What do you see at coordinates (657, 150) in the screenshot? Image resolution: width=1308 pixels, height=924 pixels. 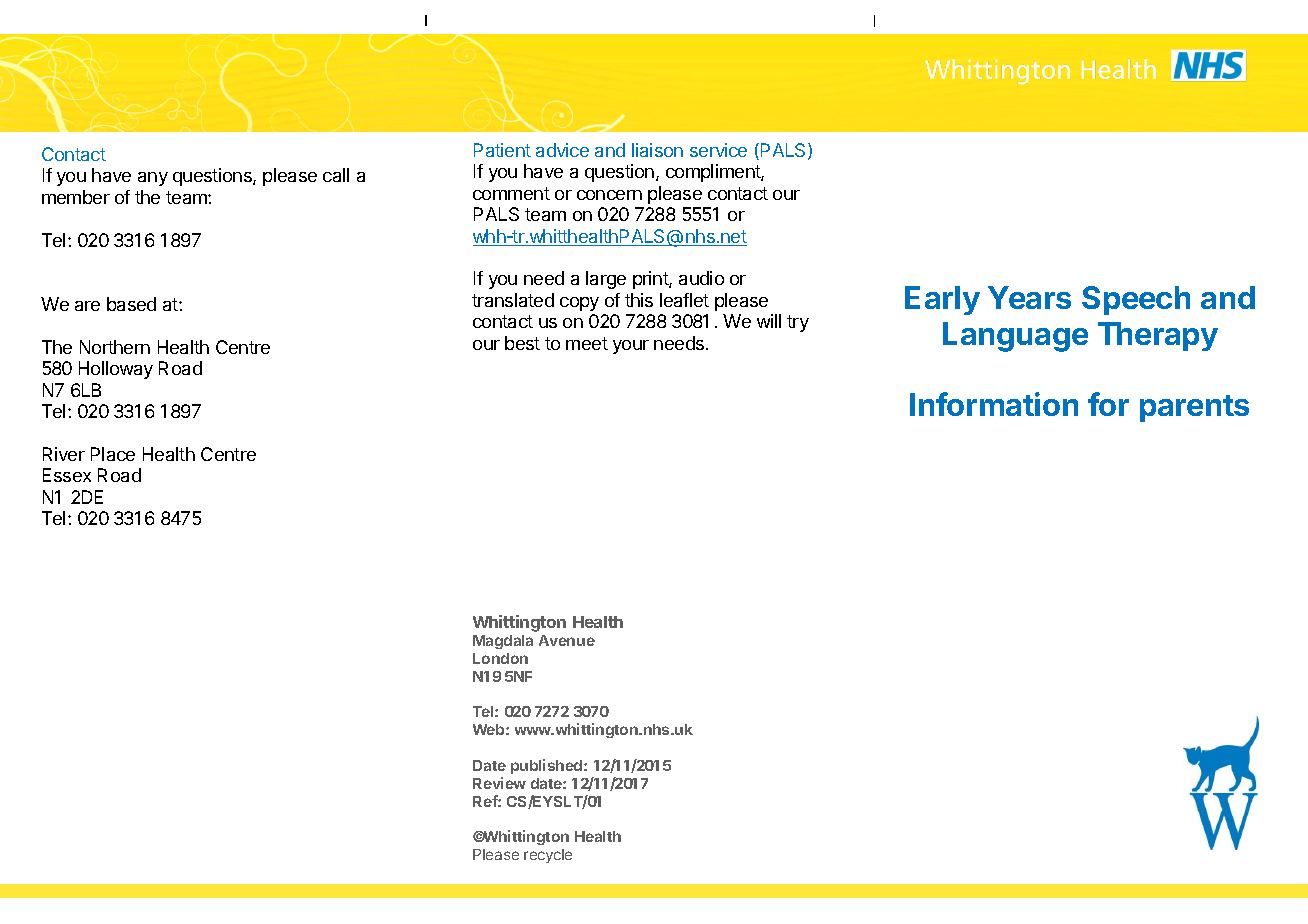 I see `liaison` at bounding box center [657, 150].
